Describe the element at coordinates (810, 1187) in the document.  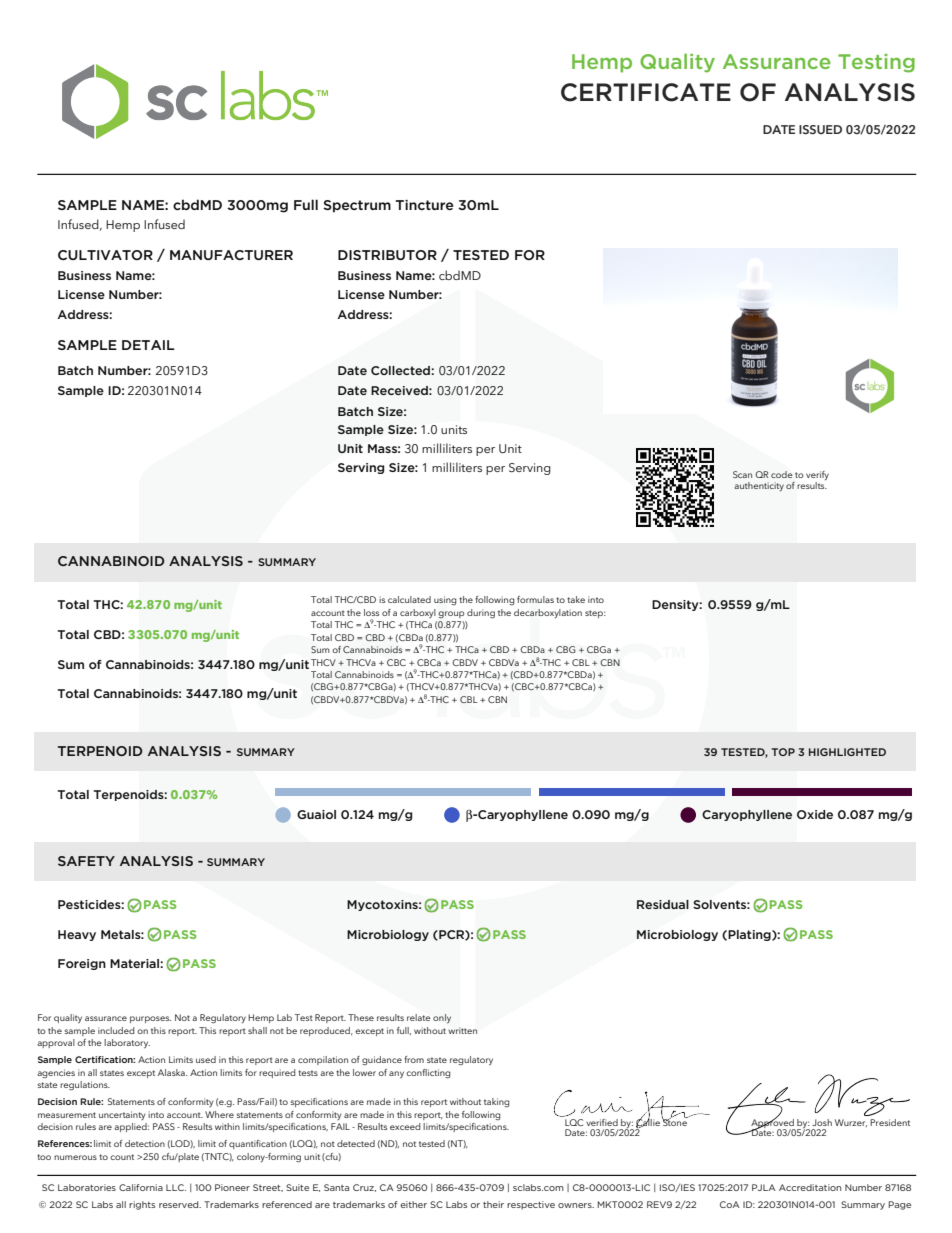
I see `Accreditation` at that location.
